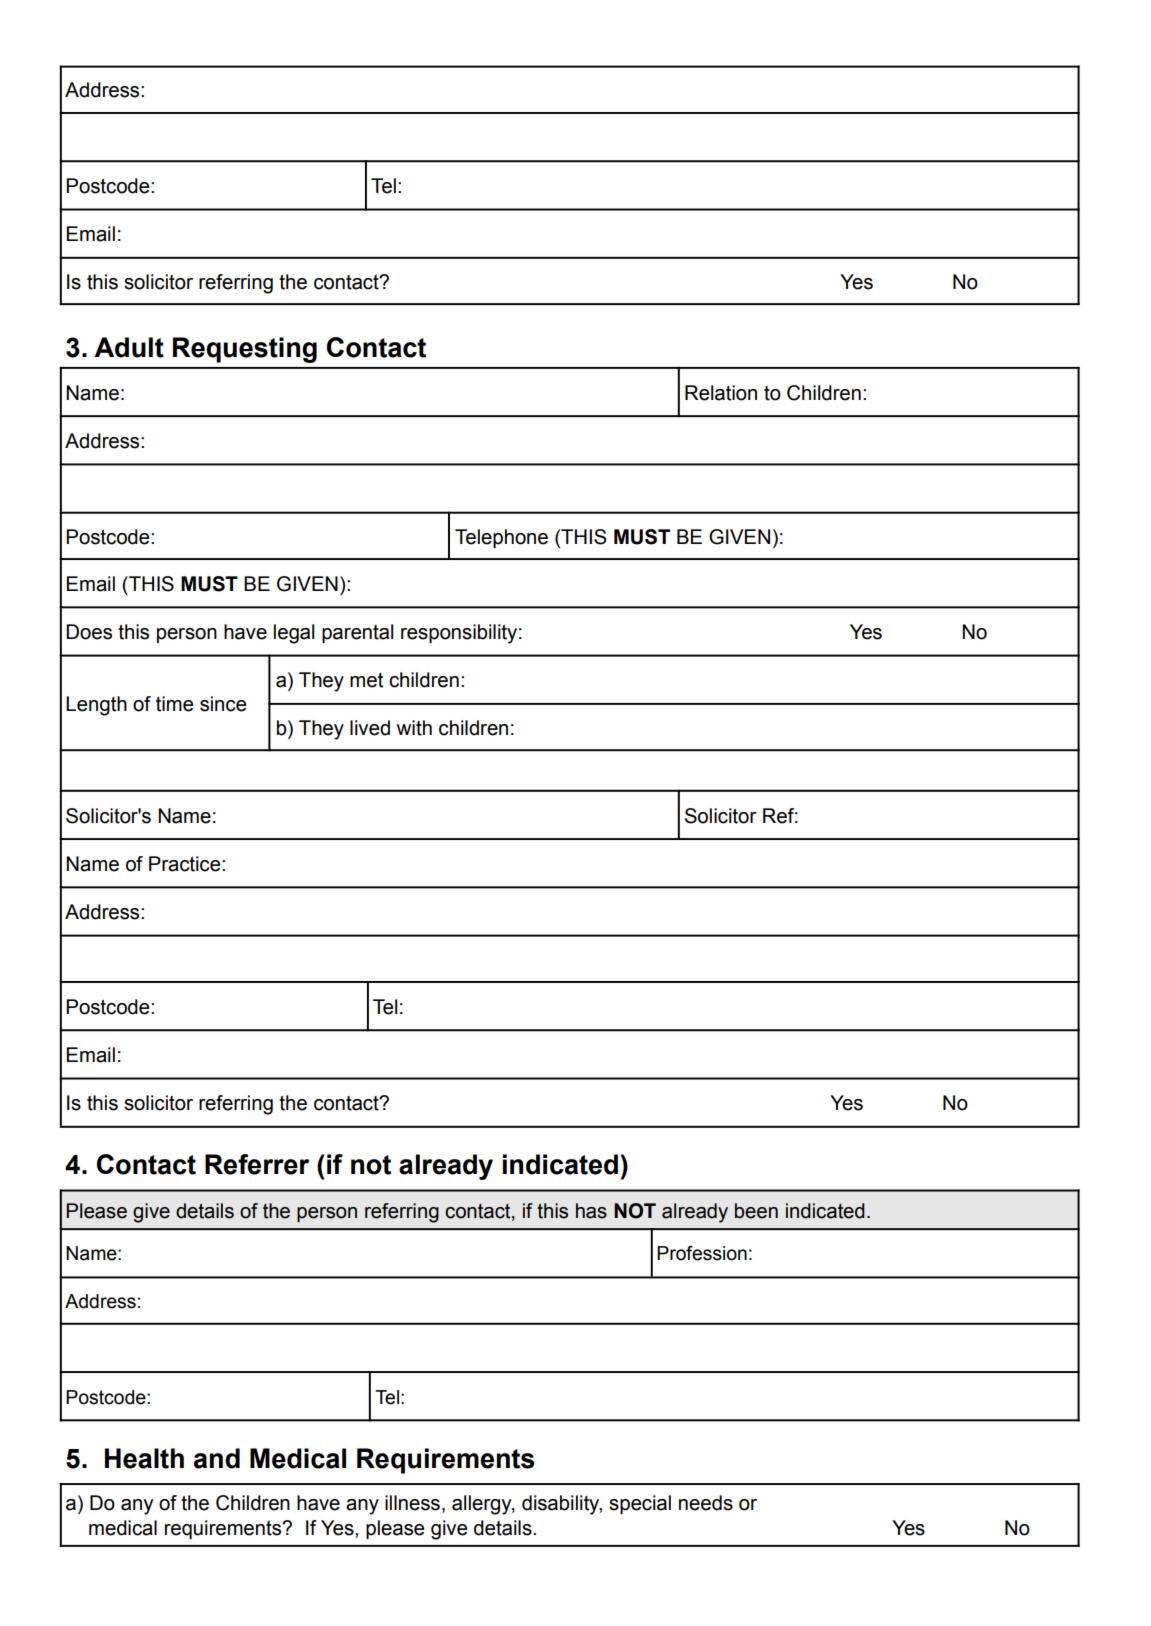 This screenshot has height=1626, width=1151. I want to click on Requesting, so click(245, 350).
